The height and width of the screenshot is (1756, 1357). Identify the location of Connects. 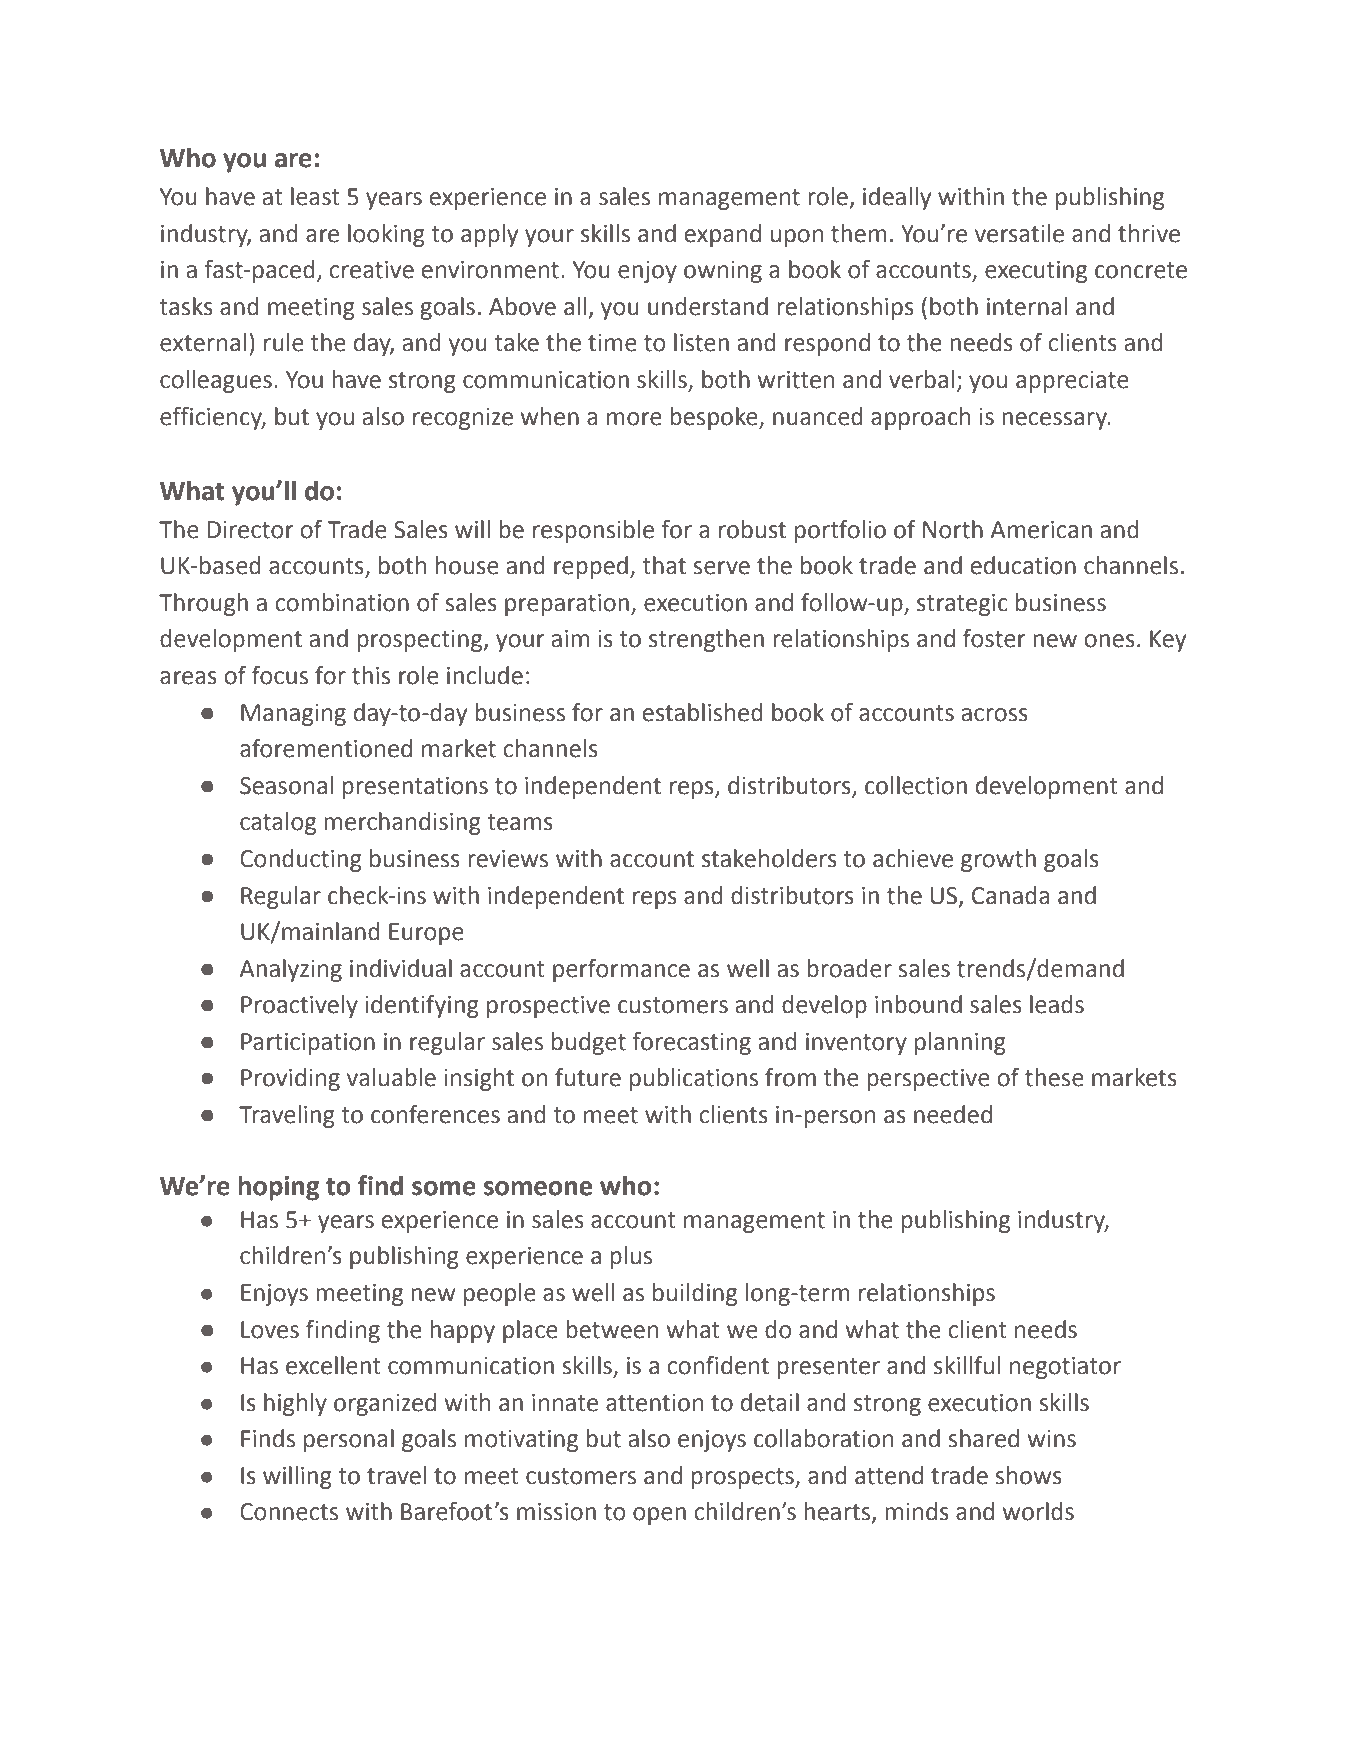
(289, 1512).
